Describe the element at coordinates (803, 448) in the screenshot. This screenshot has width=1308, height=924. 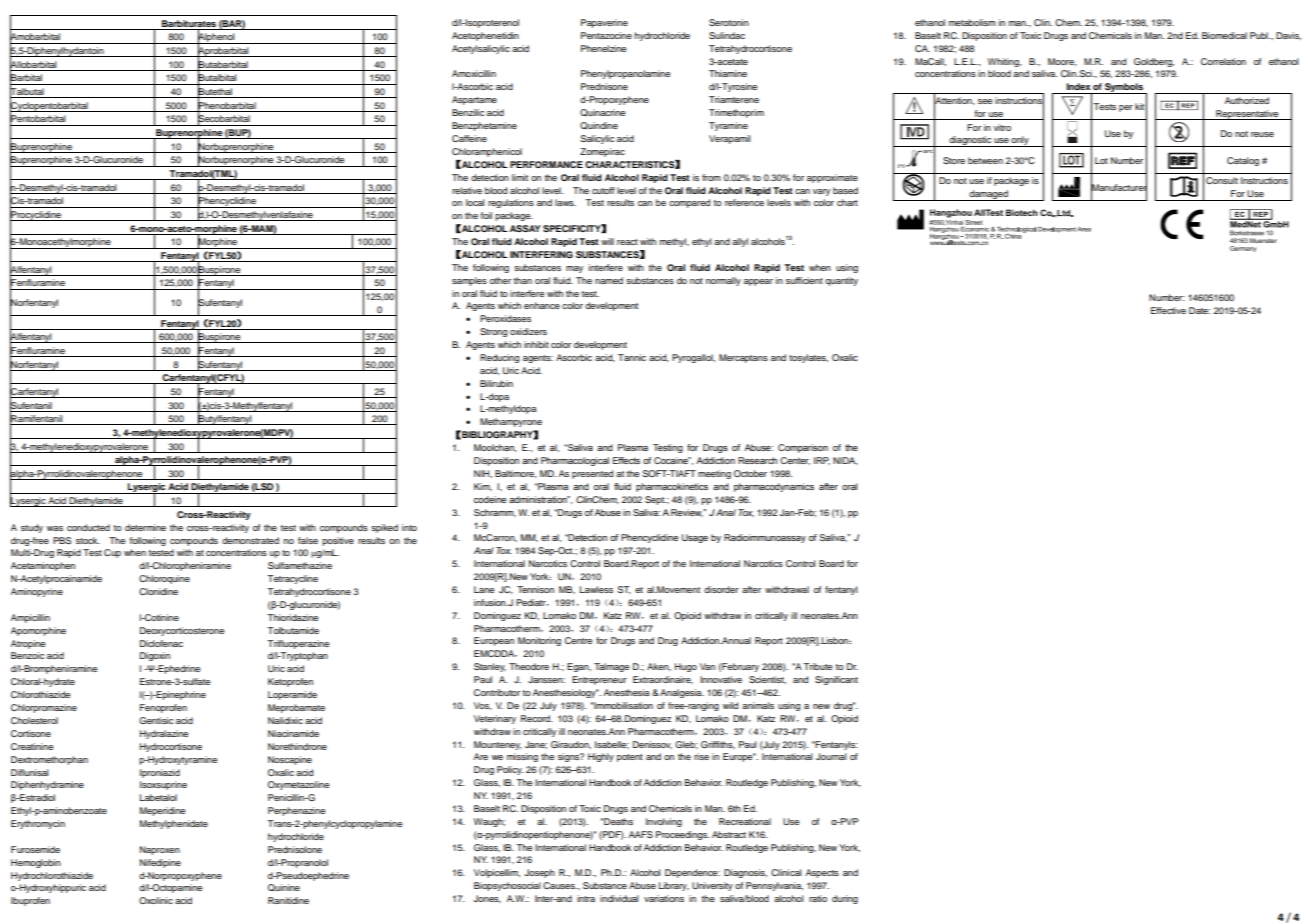
I see `Comparison` at that location.
